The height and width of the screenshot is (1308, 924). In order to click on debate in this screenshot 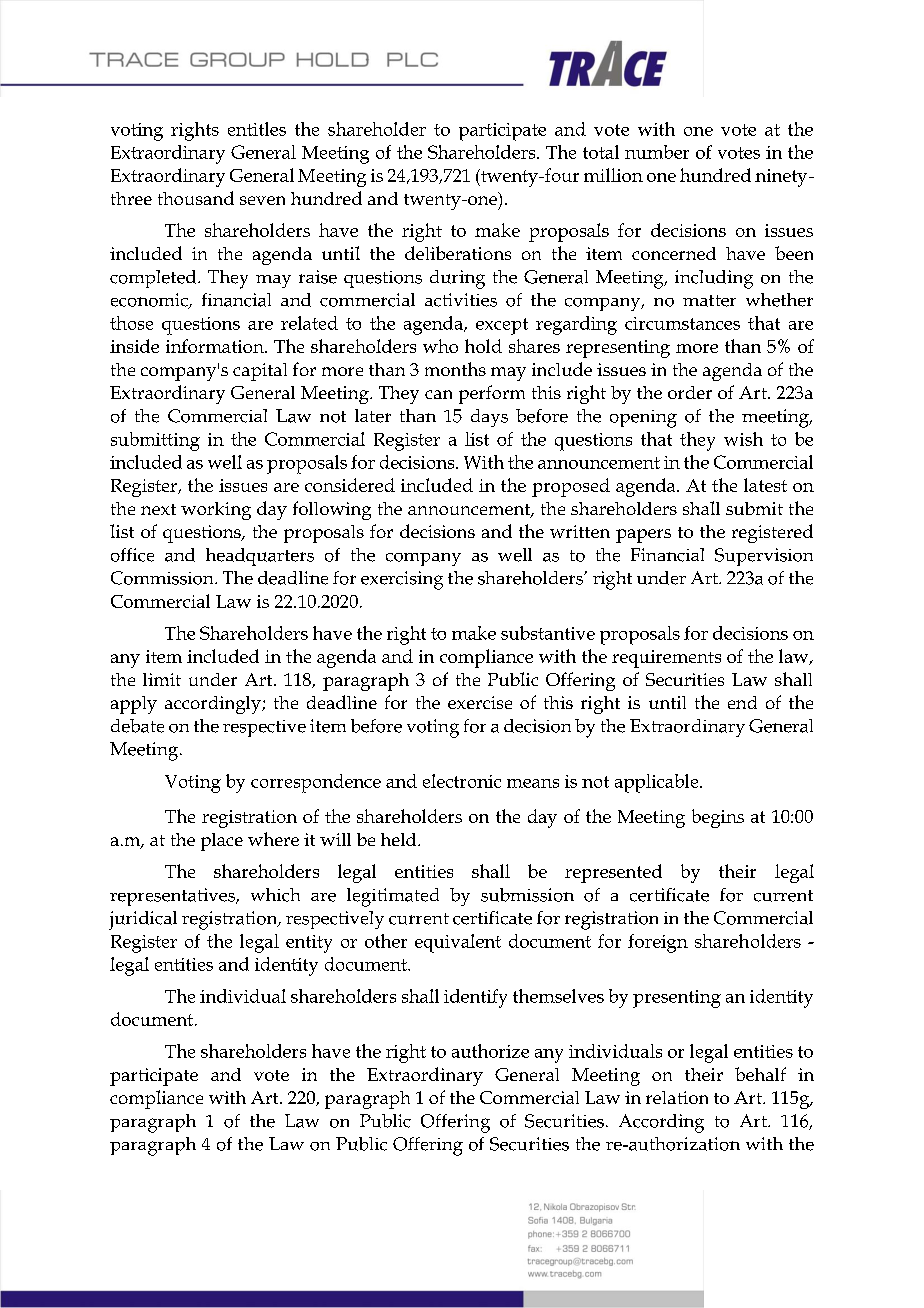, I will do `click(137, 726)`.
